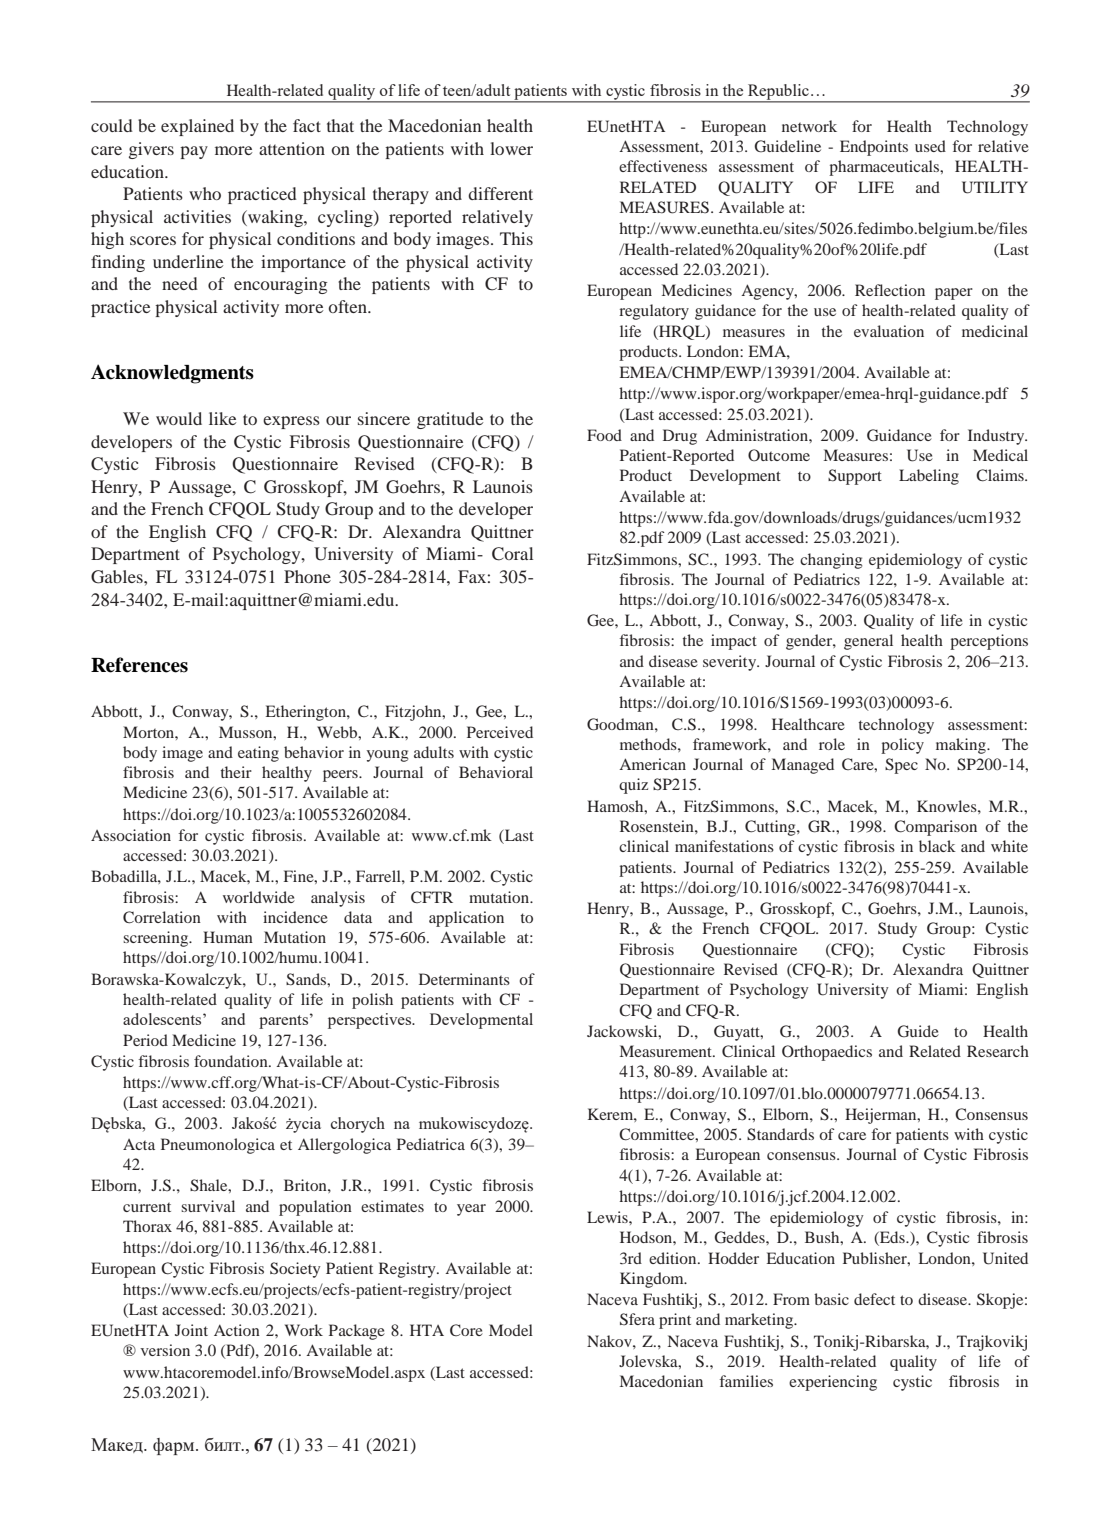 This page has width=1100, height=1540. I want to click on used, so click(930, 146).
